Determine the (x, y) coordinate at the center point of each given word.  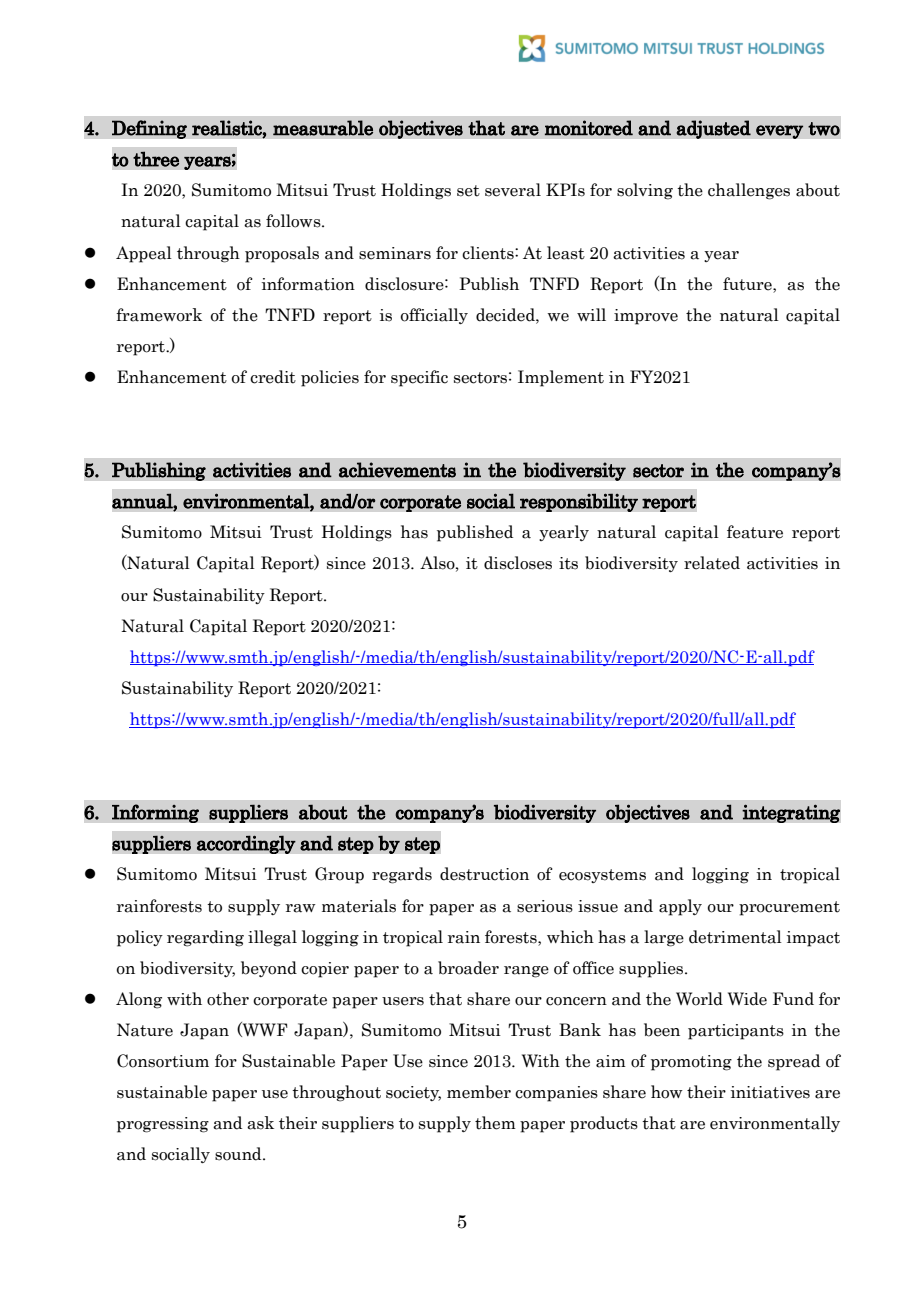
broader (468, 968)
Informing (155, 813)
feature (755, 532)
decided (506, 315)
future (748, 284)
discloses (518, 563)
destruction (484, 874)
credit (273, 377)
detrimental (735, 937)
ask (260, 1123)
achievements (397, 470)
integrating (791, 813)
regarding (205, 938)
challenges (749, 191)
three (156, 159)
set (468, 191)
